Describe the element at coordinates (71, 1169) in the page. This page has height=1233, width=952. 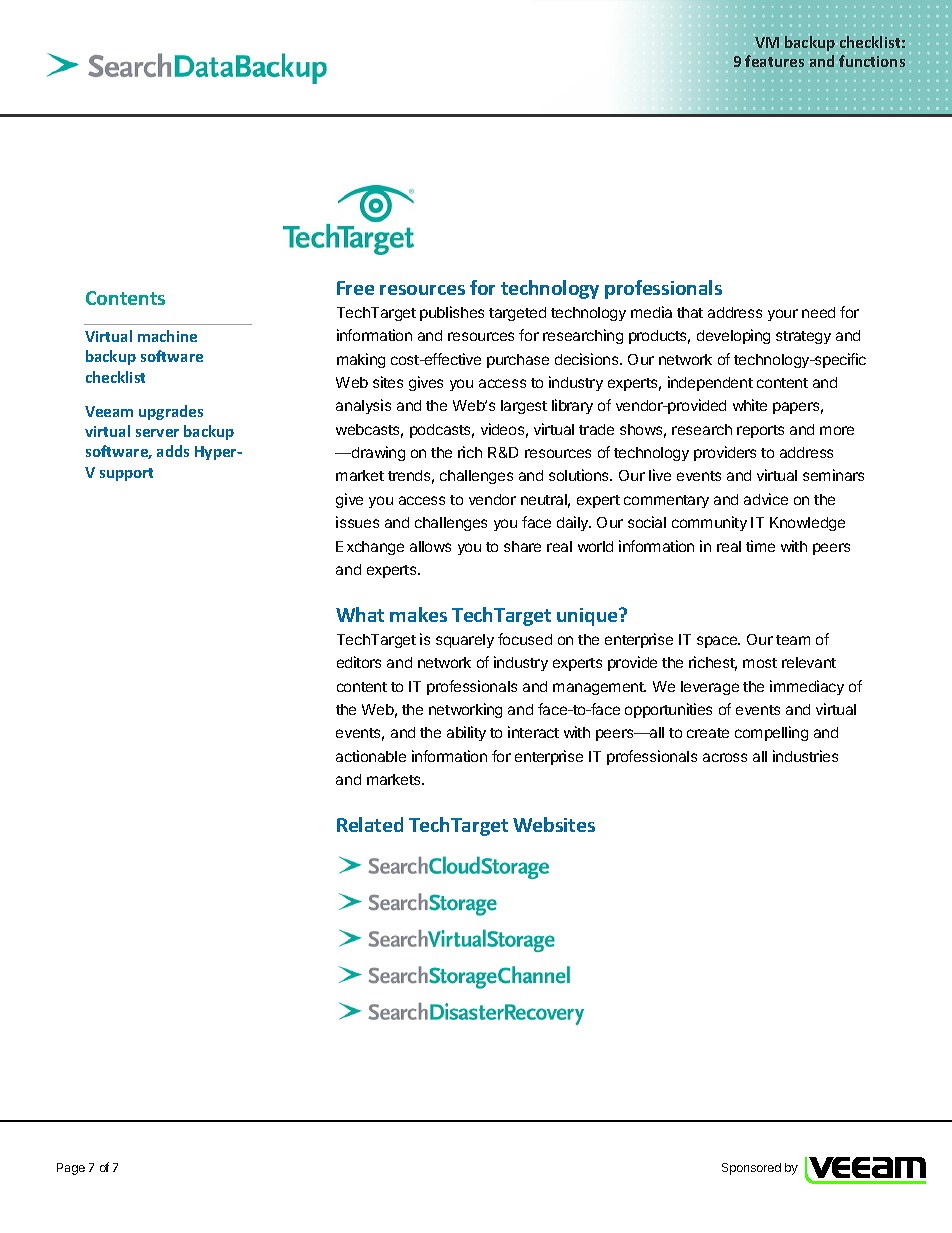
I see `Page` at that location.
